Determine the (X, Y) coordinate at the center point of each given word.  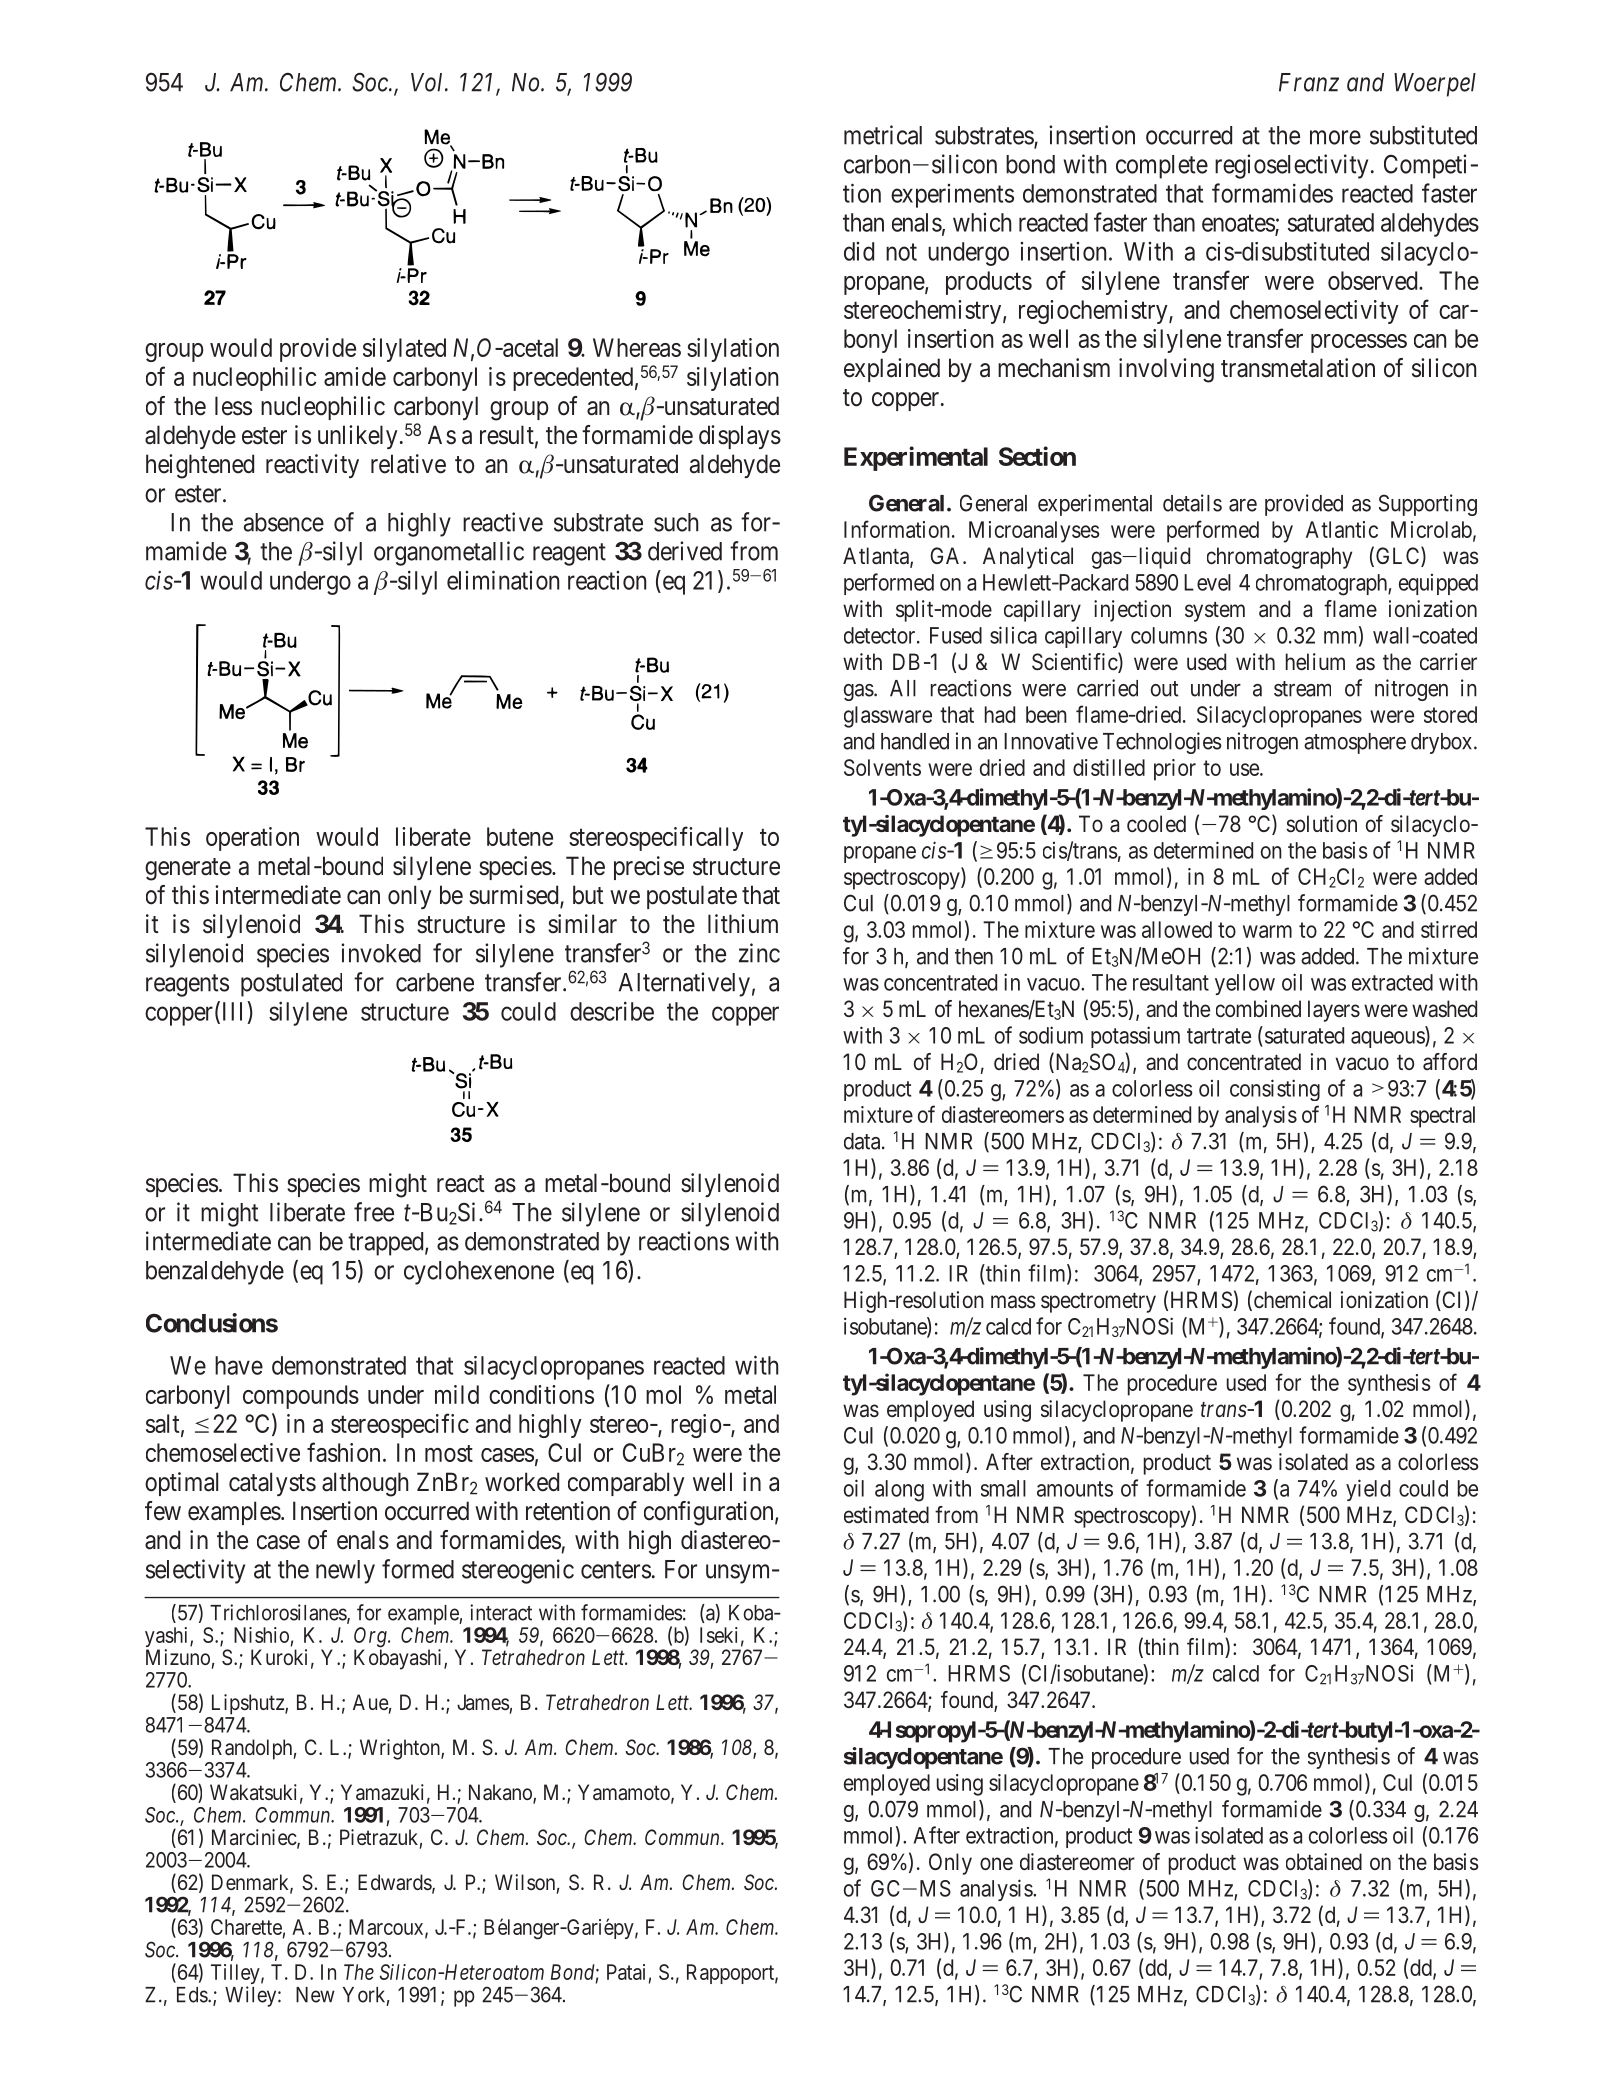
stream (1302, 689)
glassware (888, 717)
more (1335, 137)
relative (408, 464)
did (859, 251)
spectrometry (1098, 1303)
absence (284, 522)
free (374, 1212)
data (863, 1141)
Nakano (501, 1793)
